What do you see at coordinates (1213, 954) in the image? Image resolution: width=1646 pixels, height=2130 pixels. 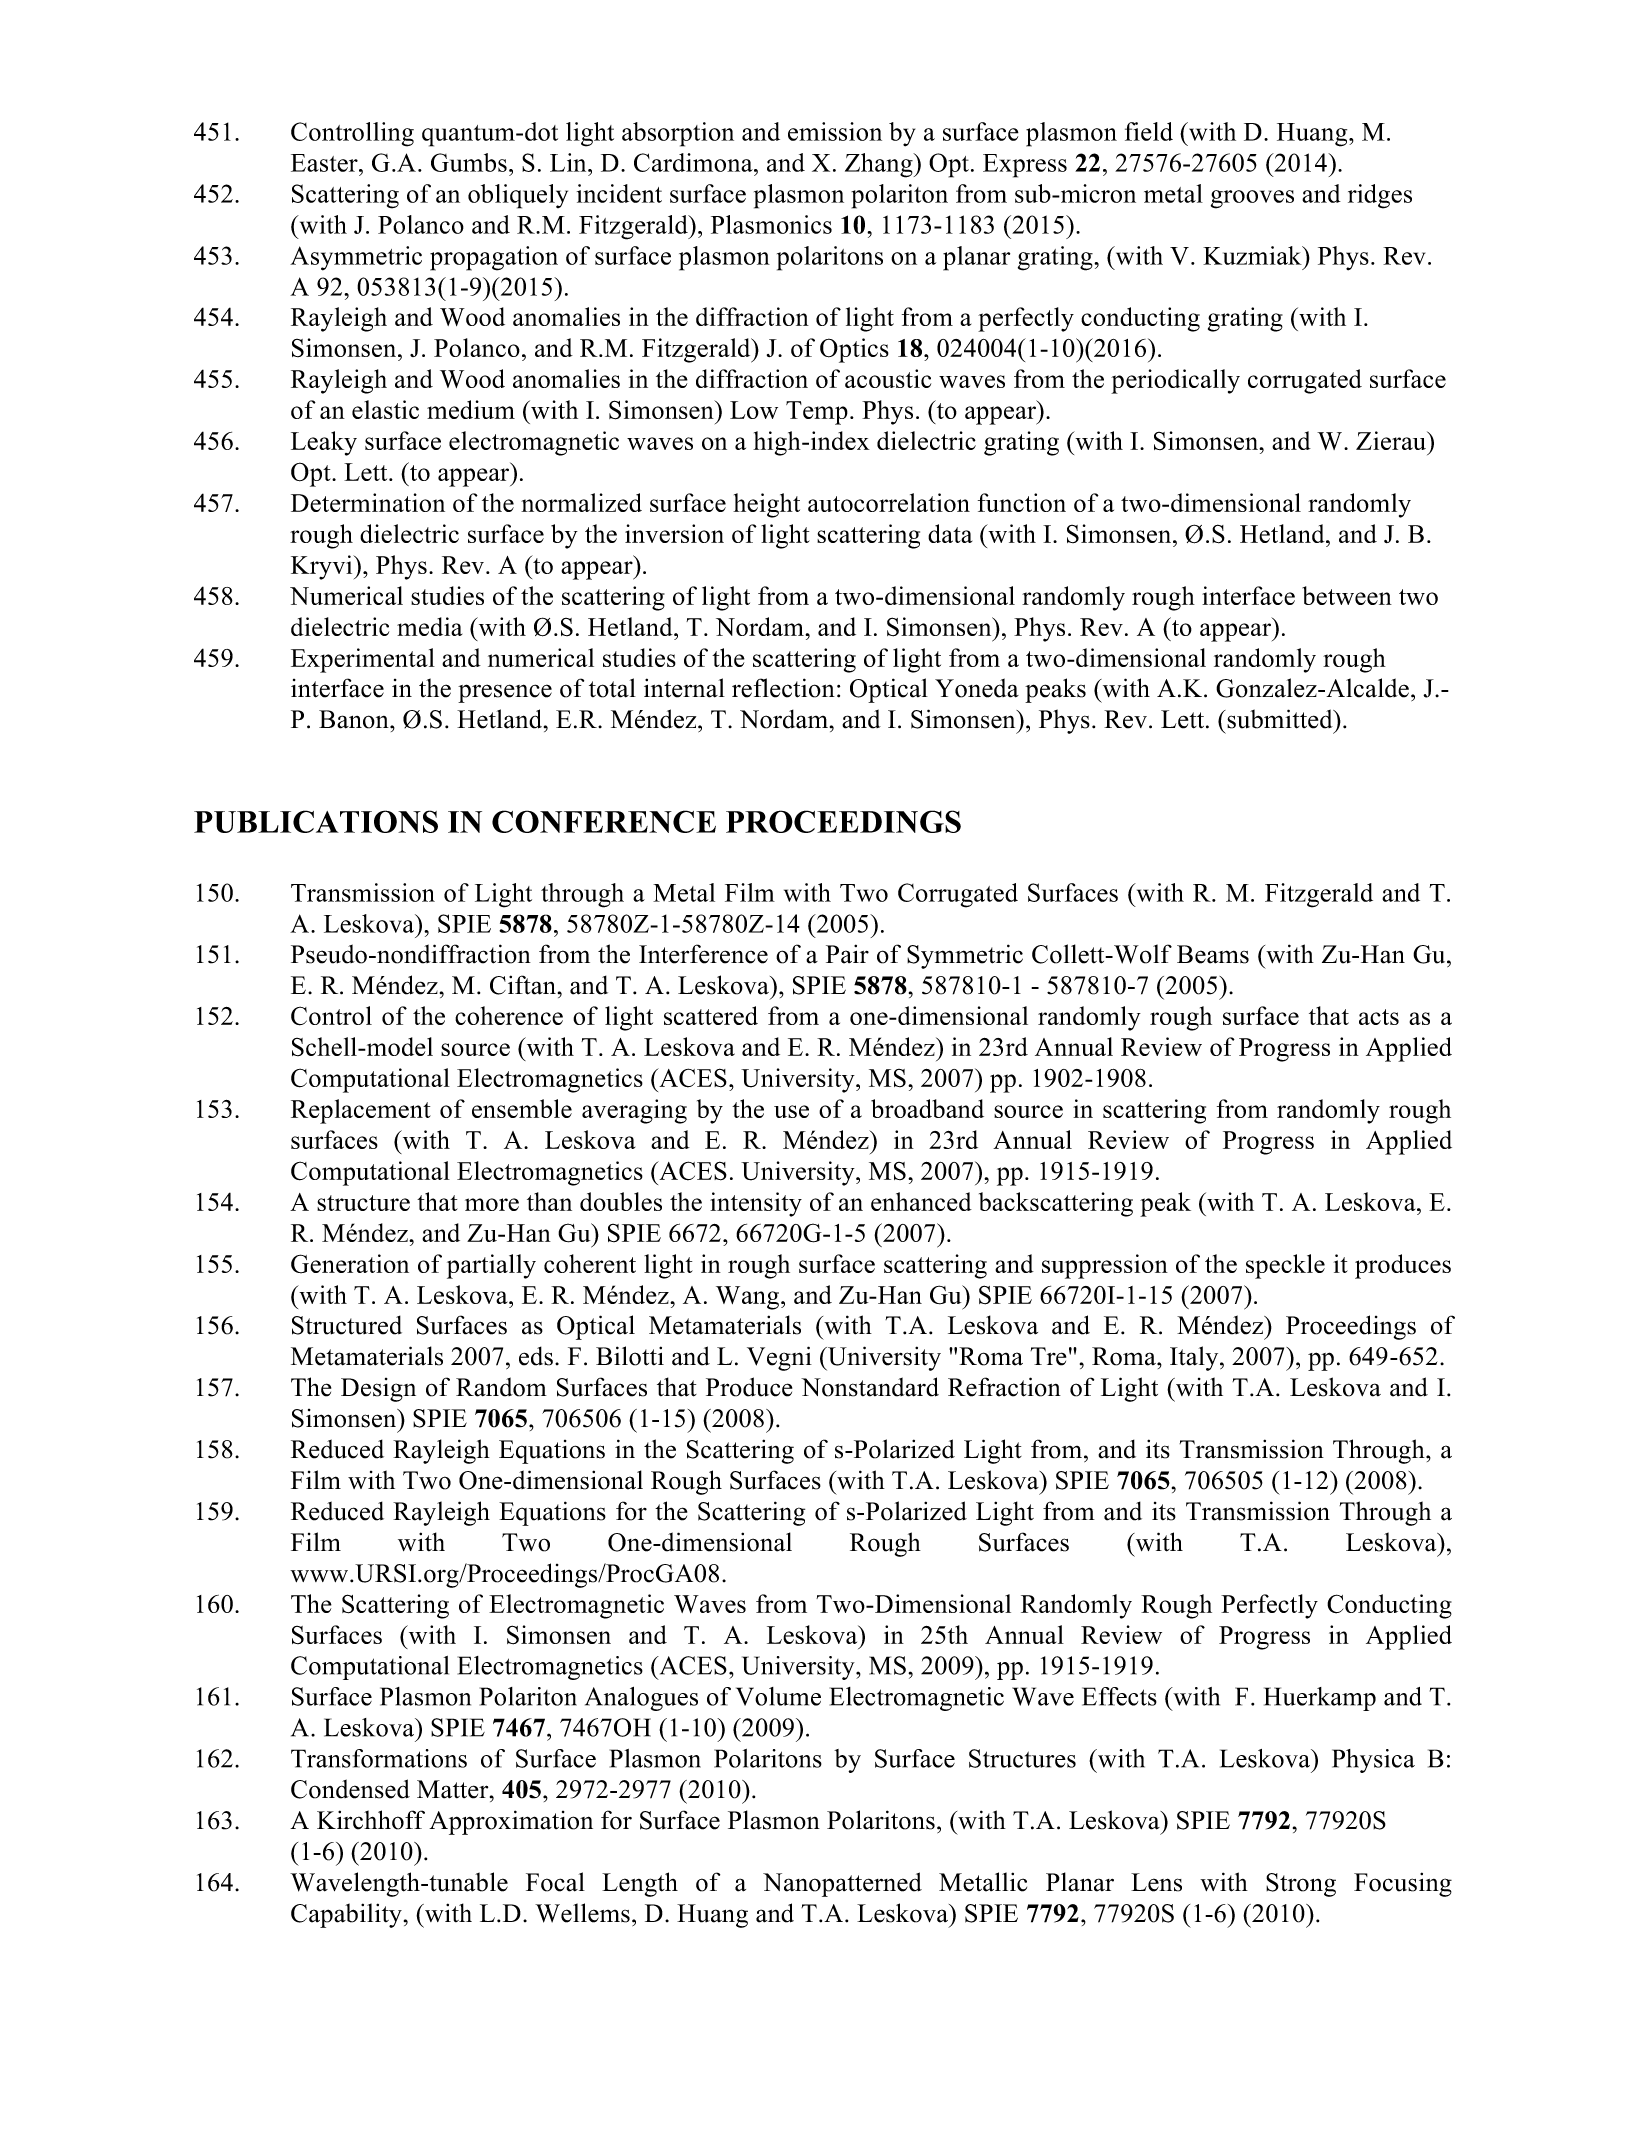 I see `Beams` at bounding box center [1213, 954].
